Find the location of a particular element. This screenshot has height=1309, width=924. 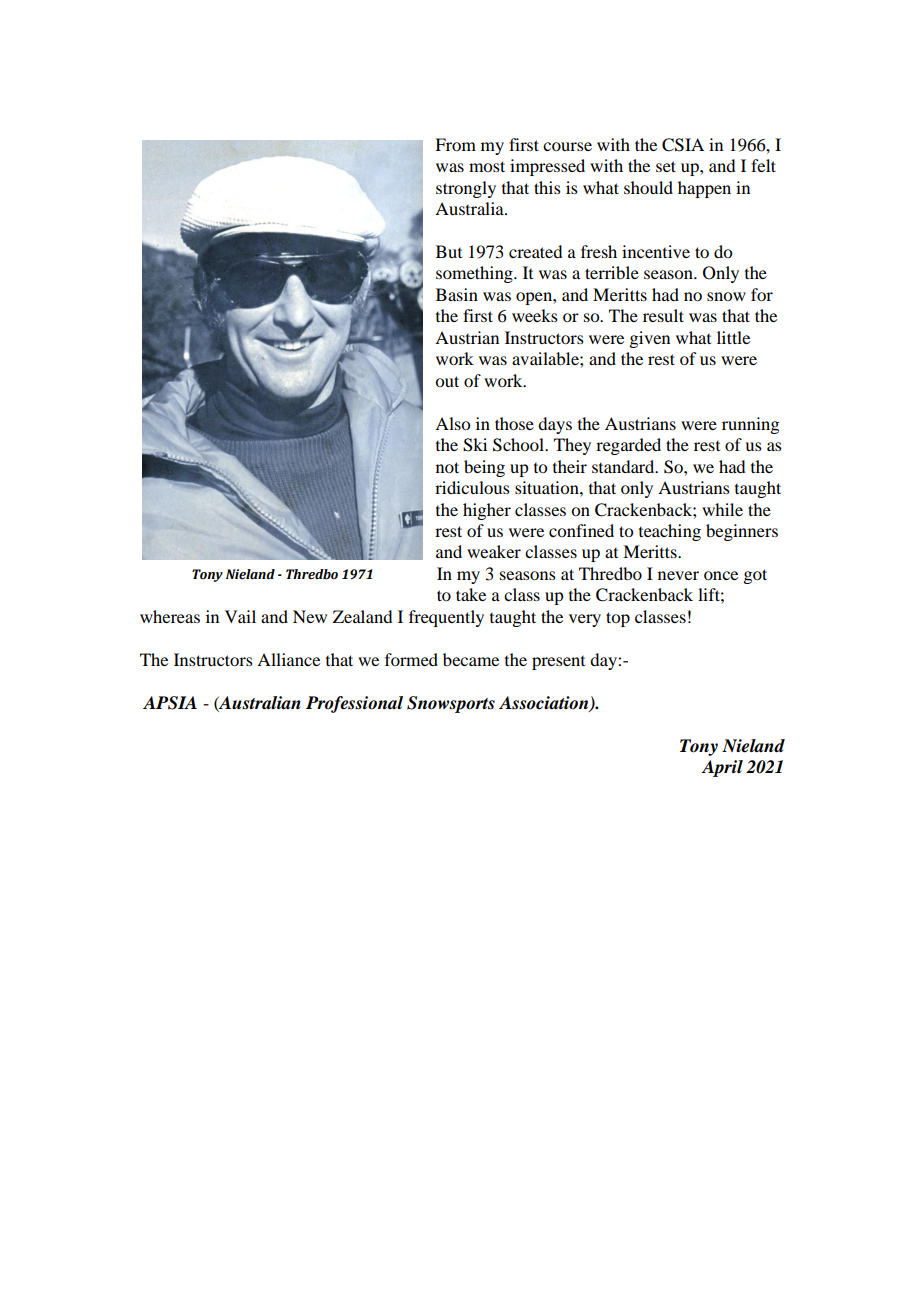

weeks is located at coordinates (535, 315).
